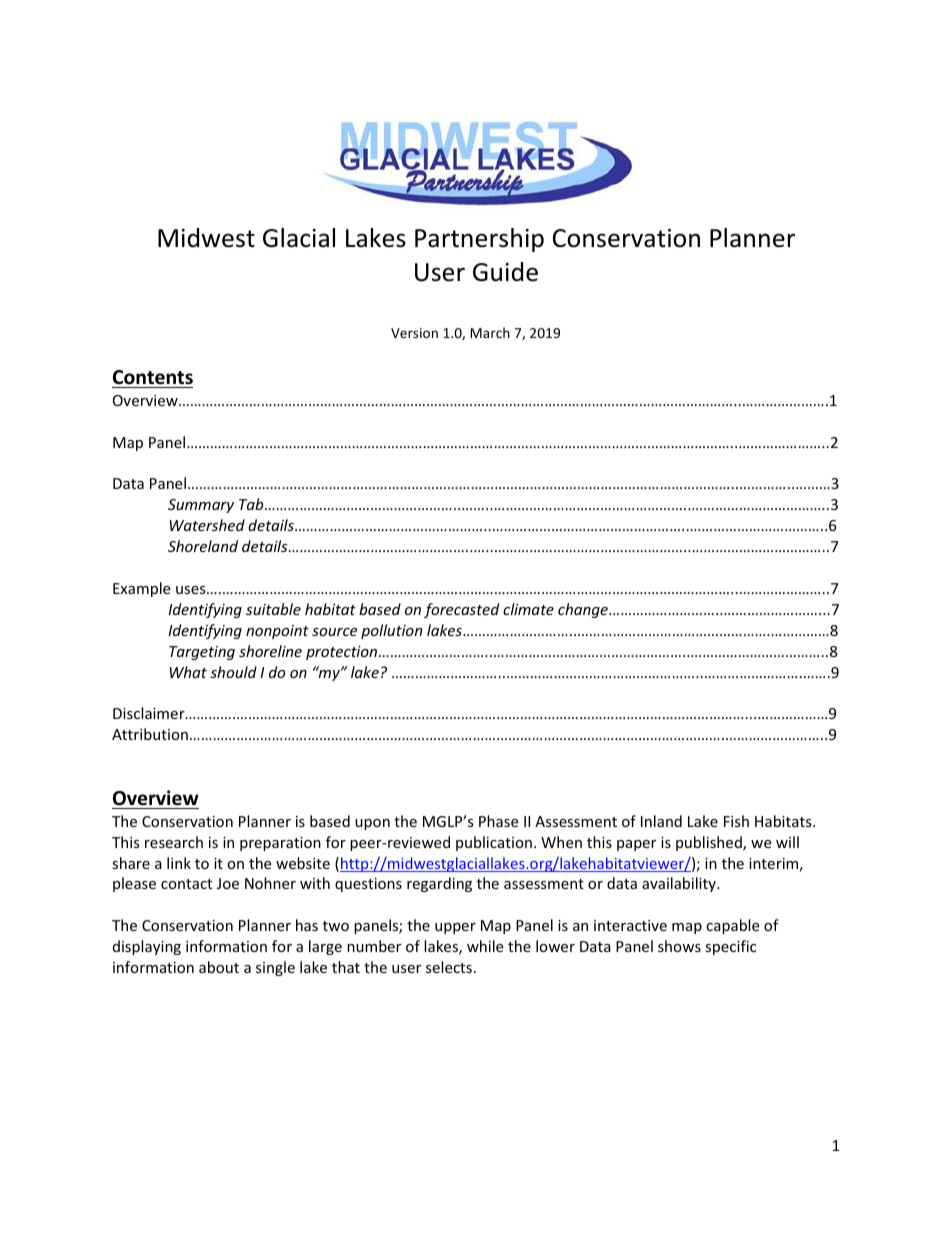 The width and height of the screenshot is (952, 1233). What do you see at coordinates (730, 947) in the screenshot?
I see `specific` at bounding box center [730, 947].
